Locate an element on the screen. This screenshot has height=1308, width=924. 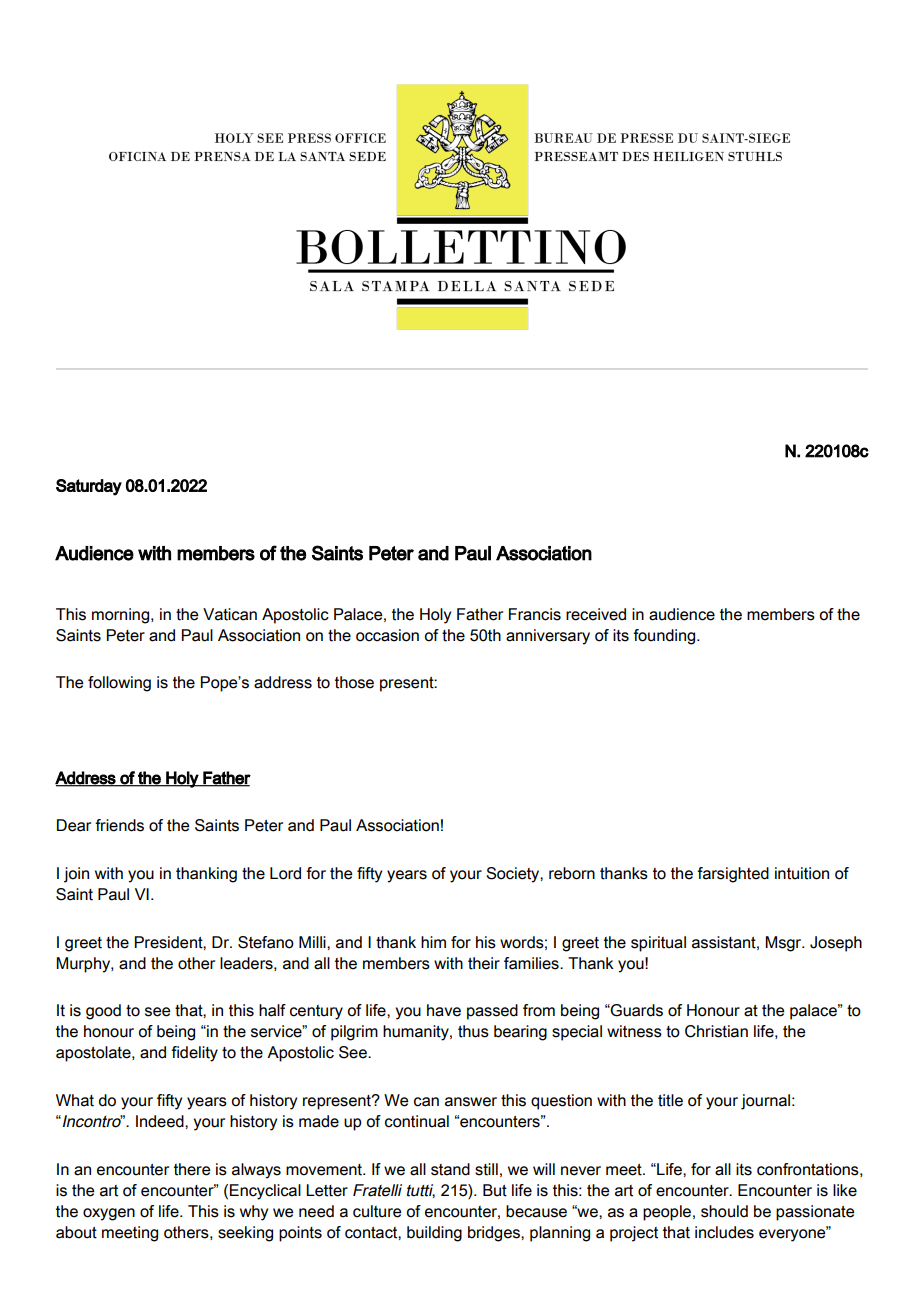
oxygen is located at coordinates (109, 1214).
